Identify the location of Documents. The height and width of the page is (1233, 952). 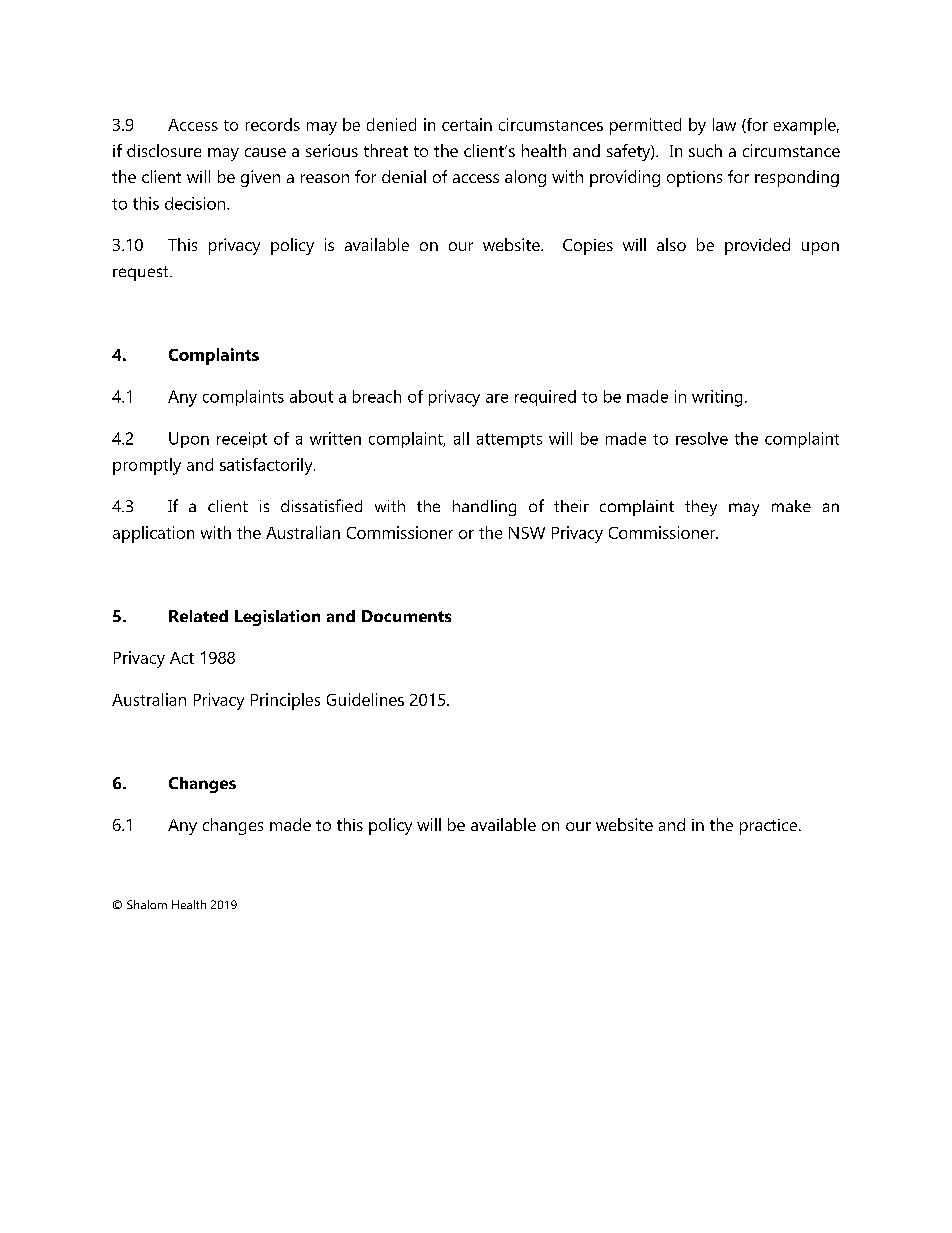
(406, 616).
